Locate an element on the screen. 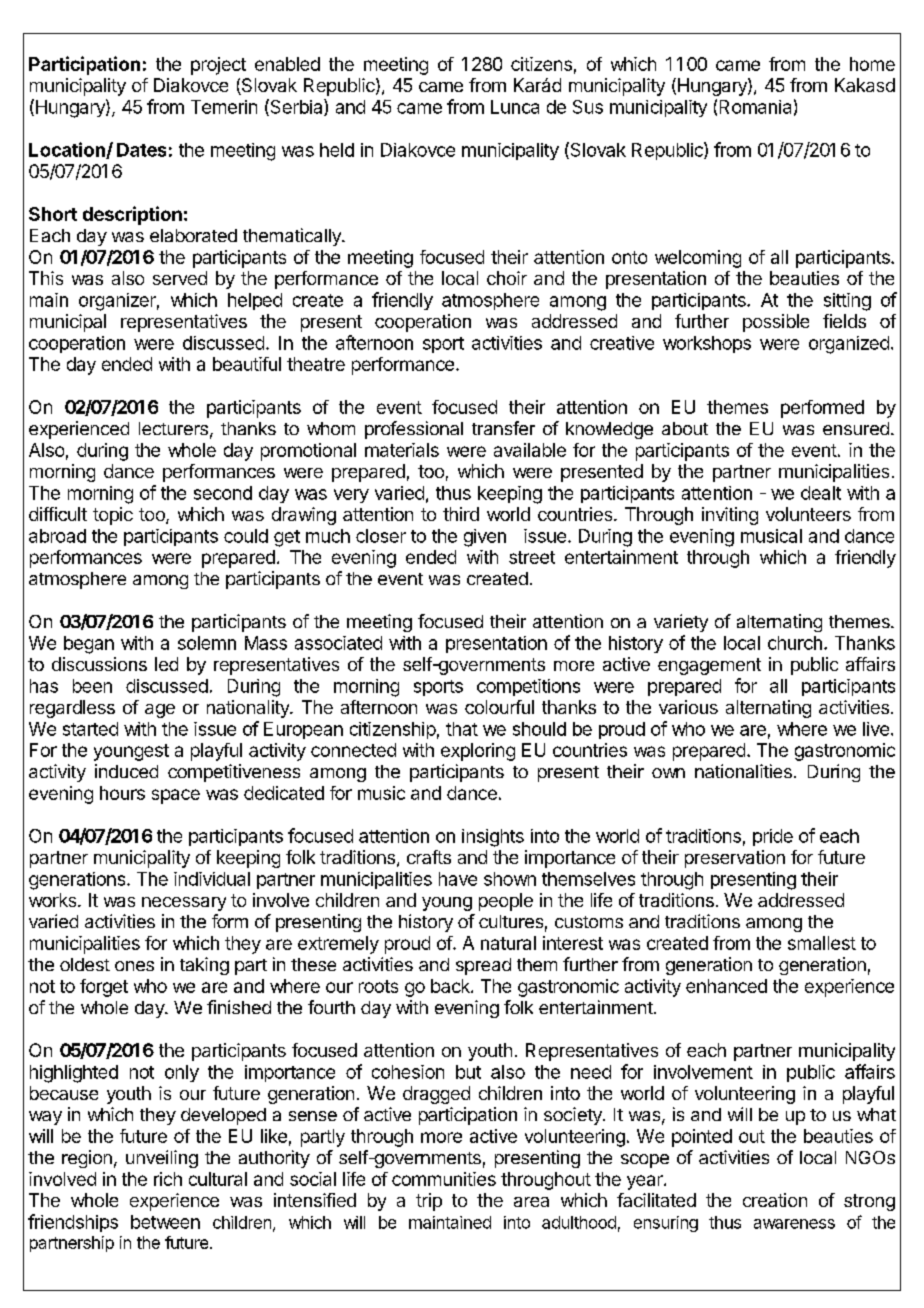 The image size is (924, 1308). communities is located at coordinates (444, 1179).
